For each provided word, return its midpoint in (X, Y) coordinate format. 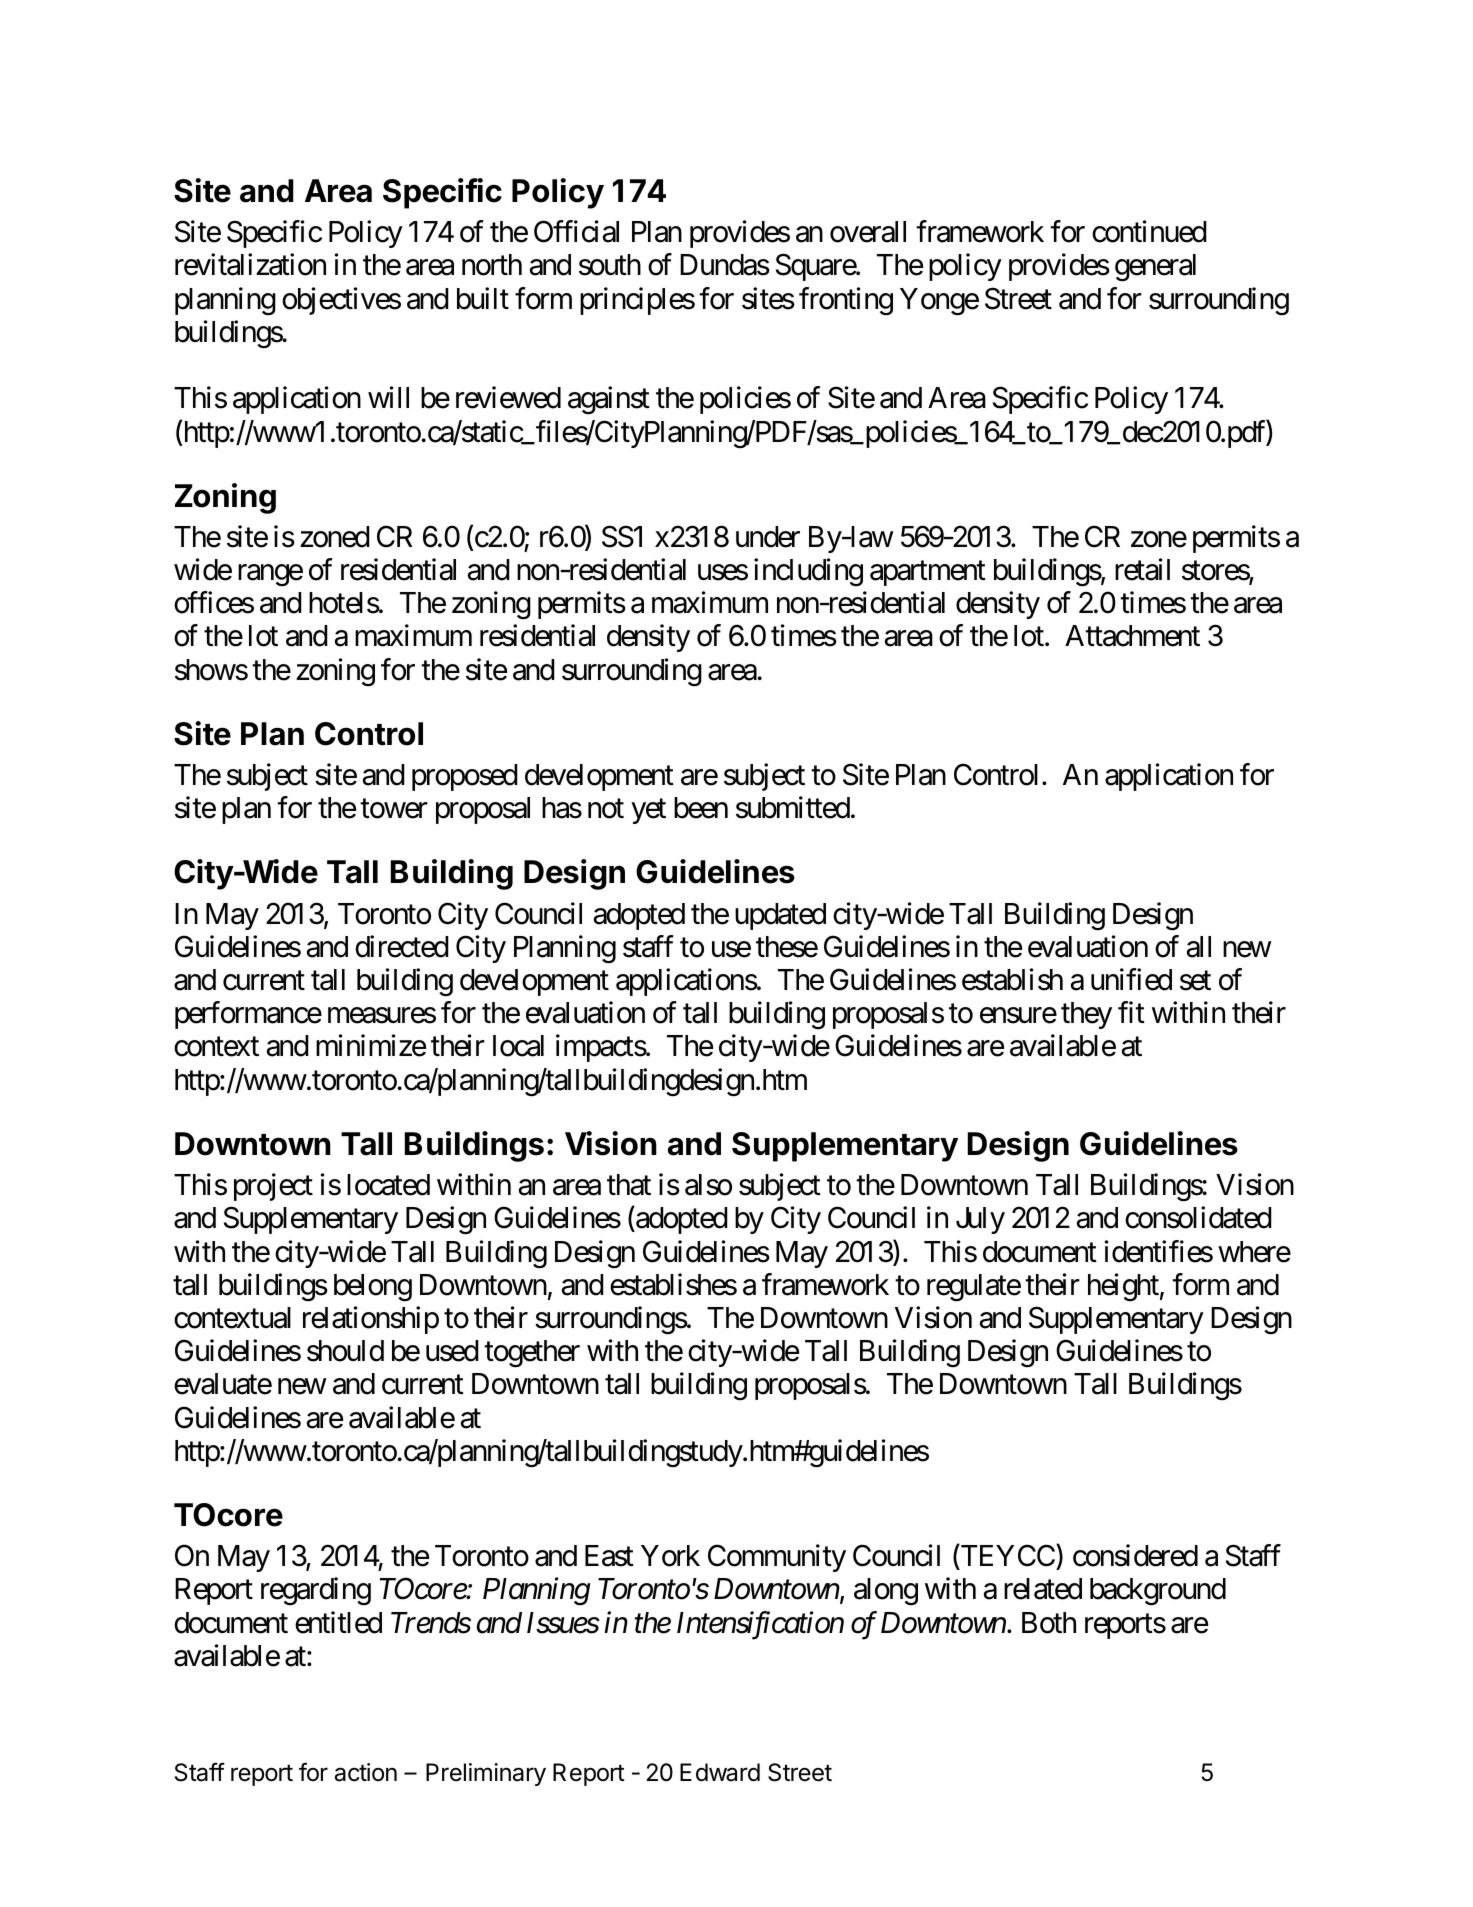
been (701, 808)
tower (394, 809)
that (629, 1185)
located (388, 1185)
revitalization (250, 265)
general (1155, 268)
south (610, 265)
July (980, 1220)
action (366, 1772)
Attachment (1132, 636)
